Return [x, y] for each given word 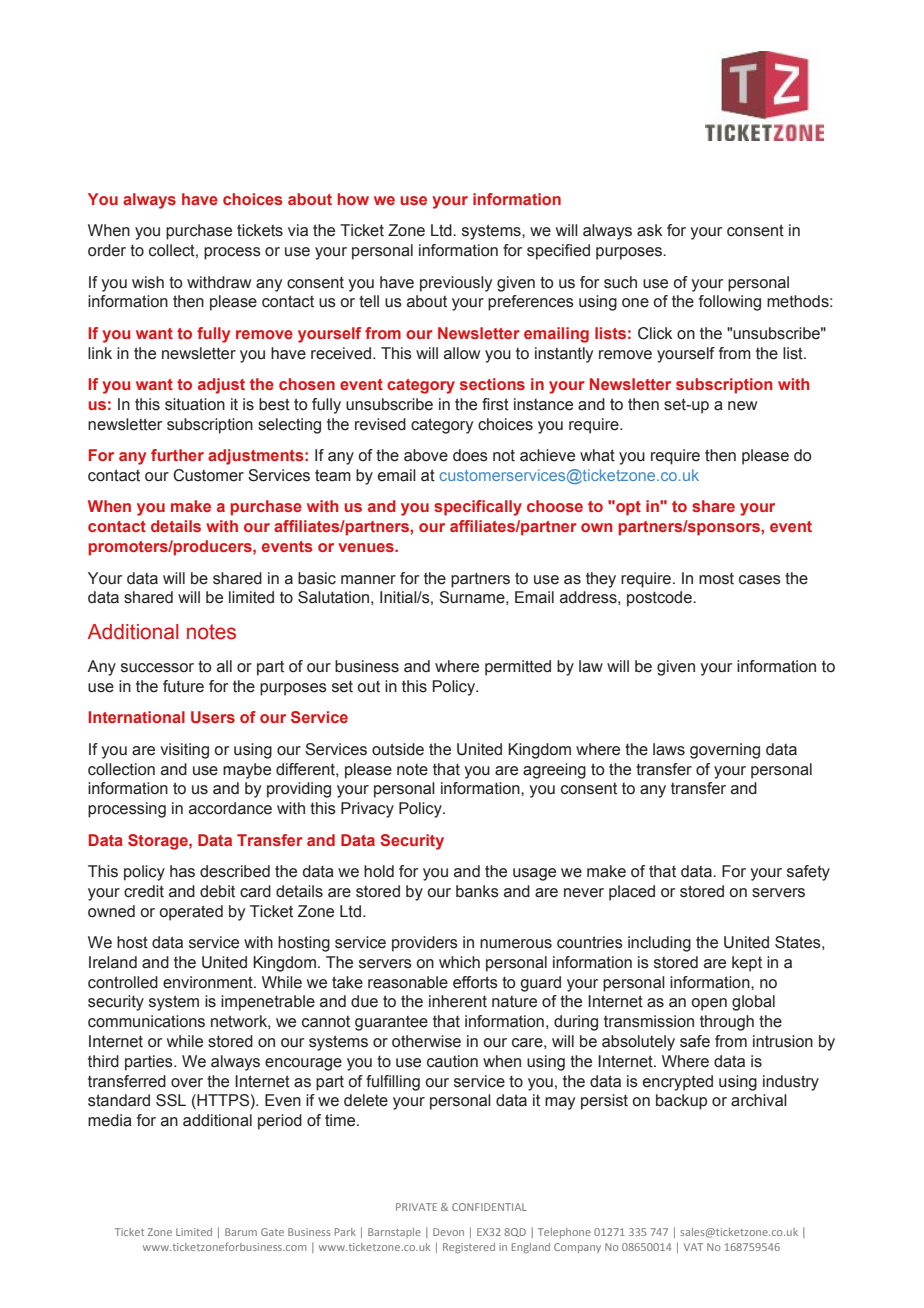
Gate [272, 1232]
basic [317, 578]
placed [632, 893]
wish [148, 282]
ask [650, 230]
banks [477, 891]
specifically [478, 508]
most [716, 578]
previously [456, 284]
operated [191, 913]
